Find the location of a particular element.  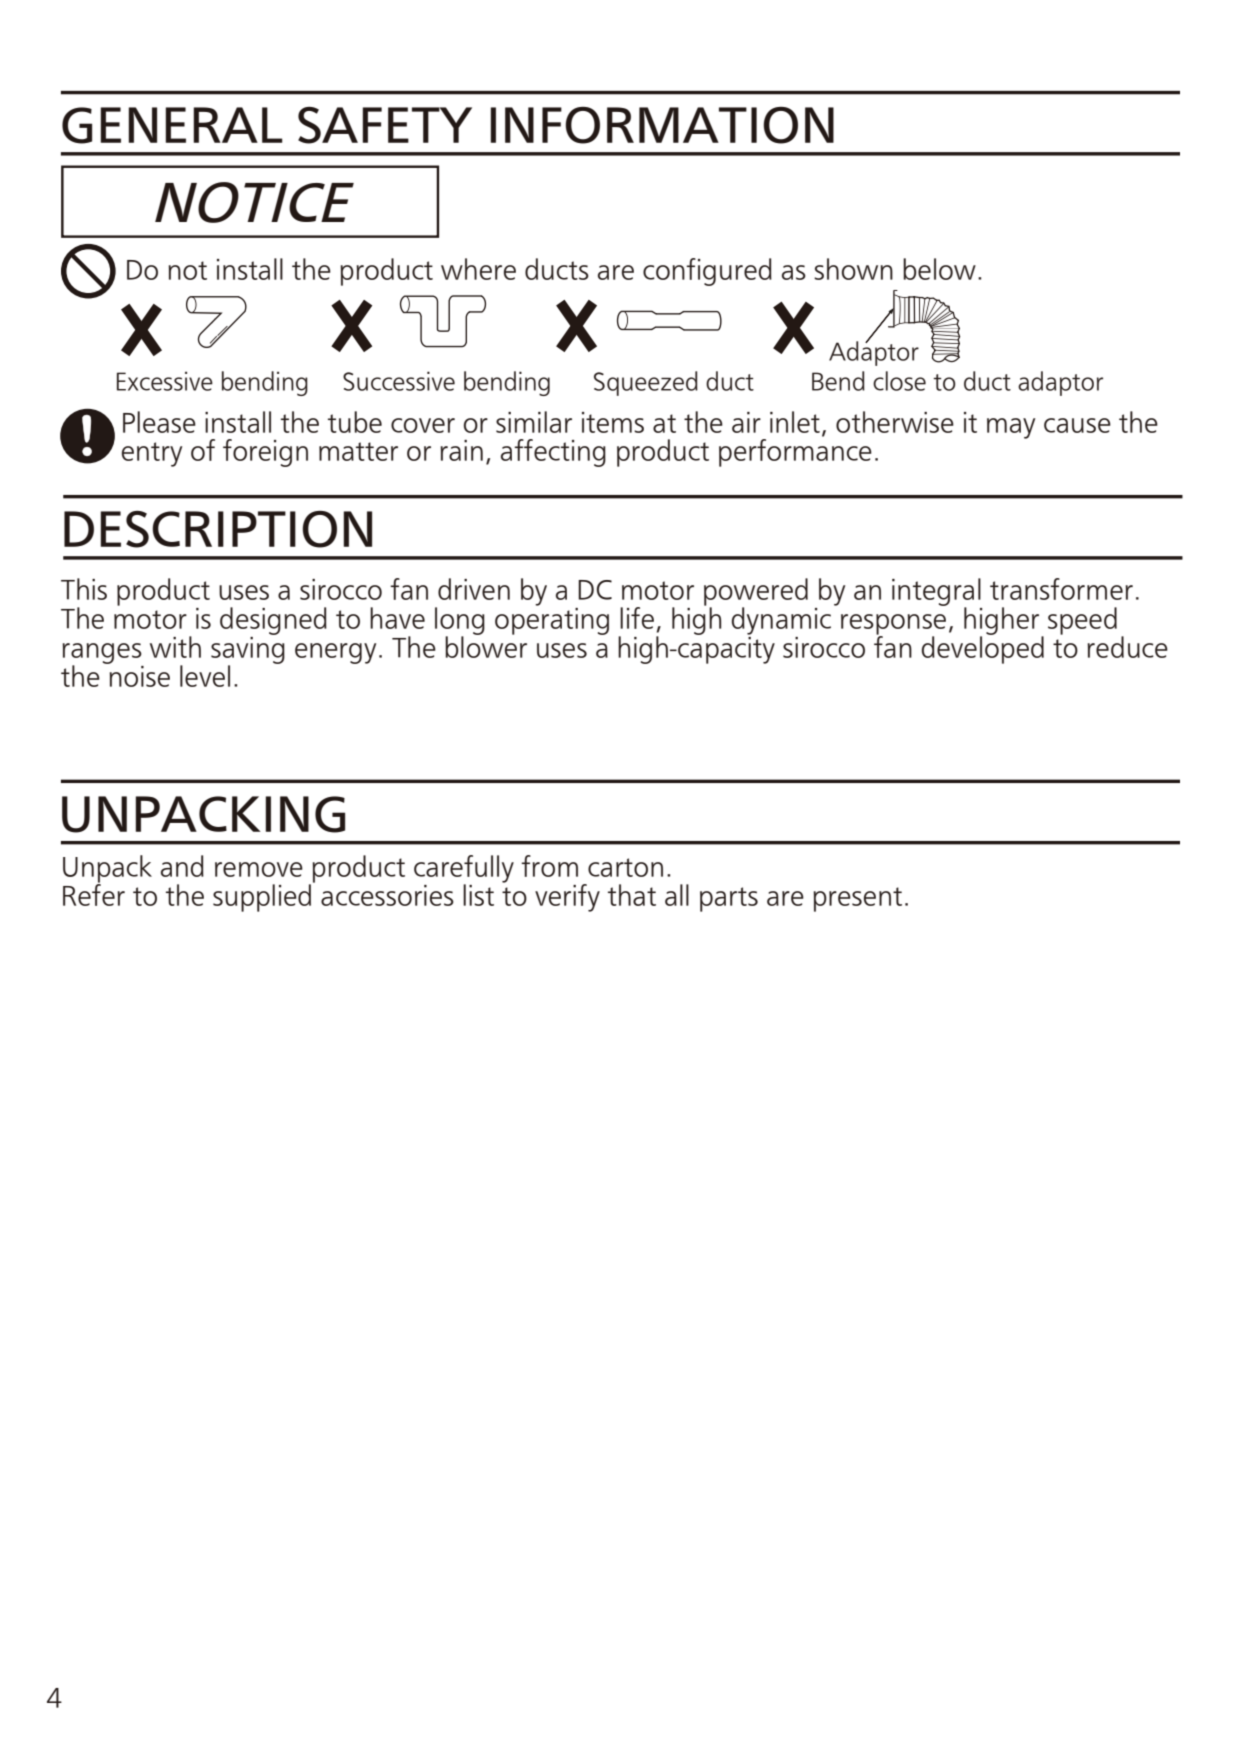

foreign is located at coordinates (265, 453).
